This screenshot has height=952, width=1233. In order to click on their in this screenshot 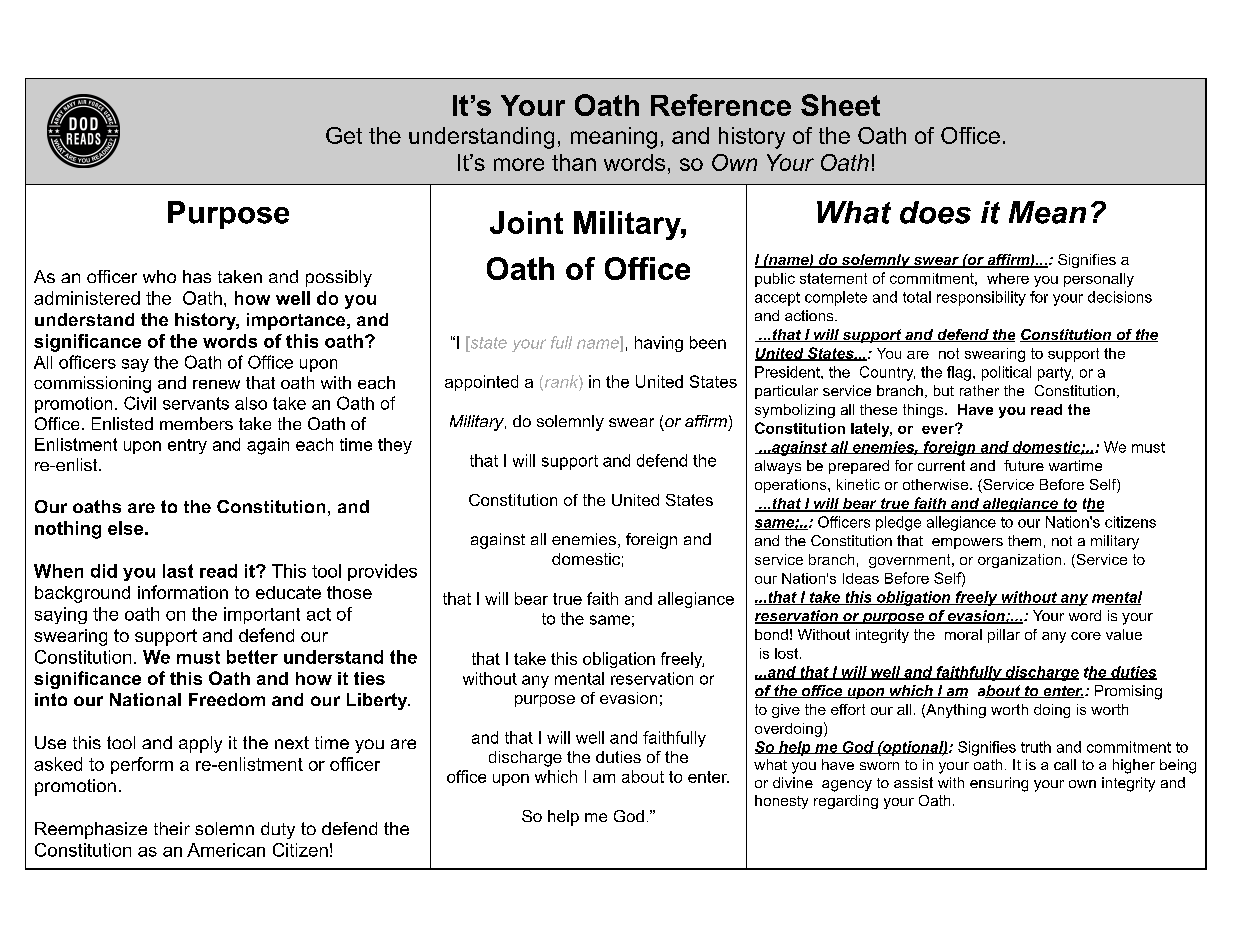, I will do `click(172, 828)`.
